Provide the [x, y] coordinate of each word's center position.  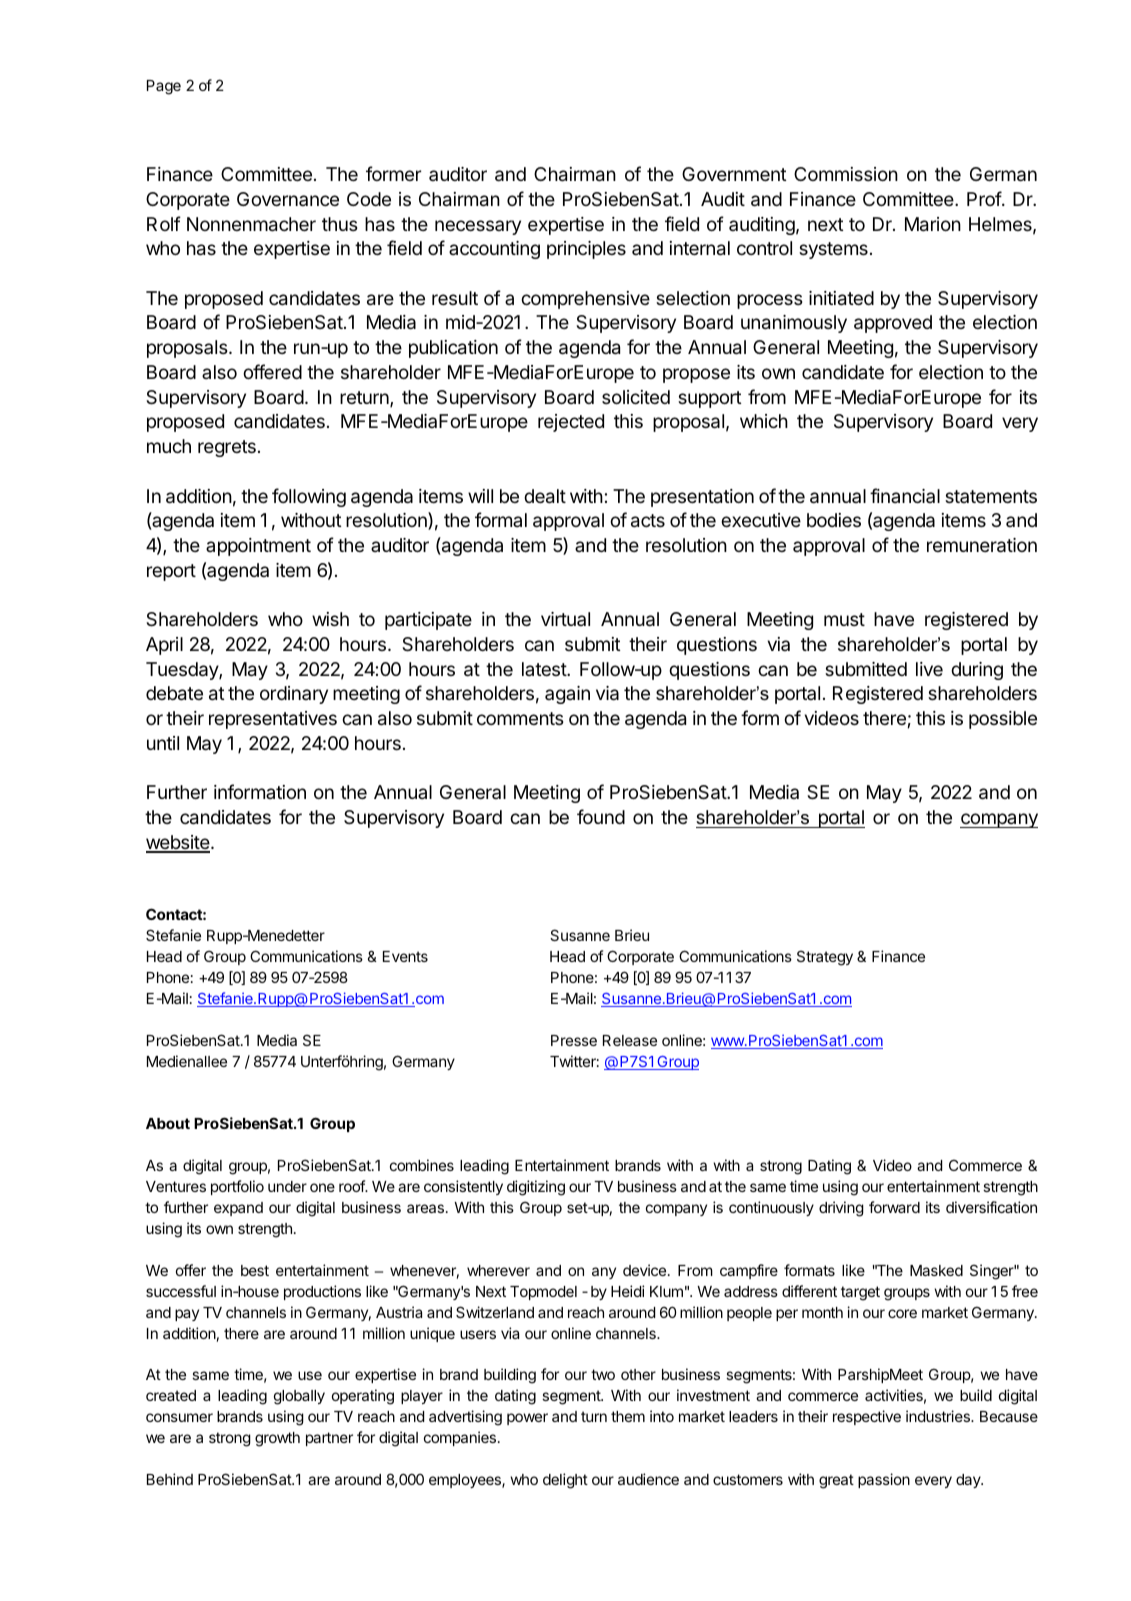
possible [1003, 720]
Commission [846, 174]
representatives [273, 720]
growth [277, 1439]
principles [586, 250]
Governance [288, 199]
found [601, 816]
